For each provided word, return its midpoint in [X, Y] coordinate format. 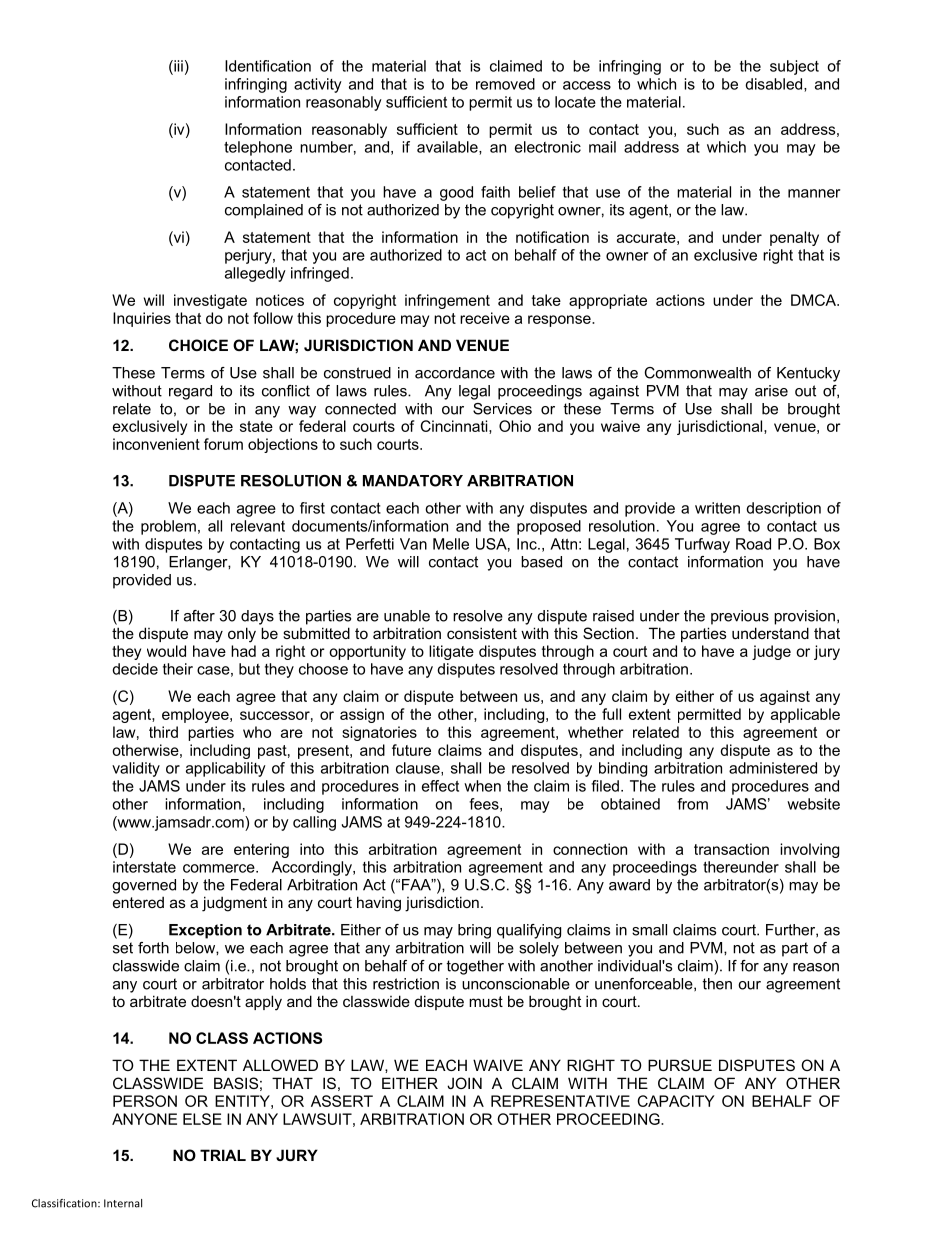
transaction [731, 849]
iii [177, 67]
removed [505, 84]
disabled [775, 85]
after [199, 616]
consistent [482, 633]
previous [740, 617]
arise [771, 391]
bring [474, 931]
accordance [455, 373]
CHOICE [198, 345]
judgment [234, 904]
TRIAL [223, 1155]
